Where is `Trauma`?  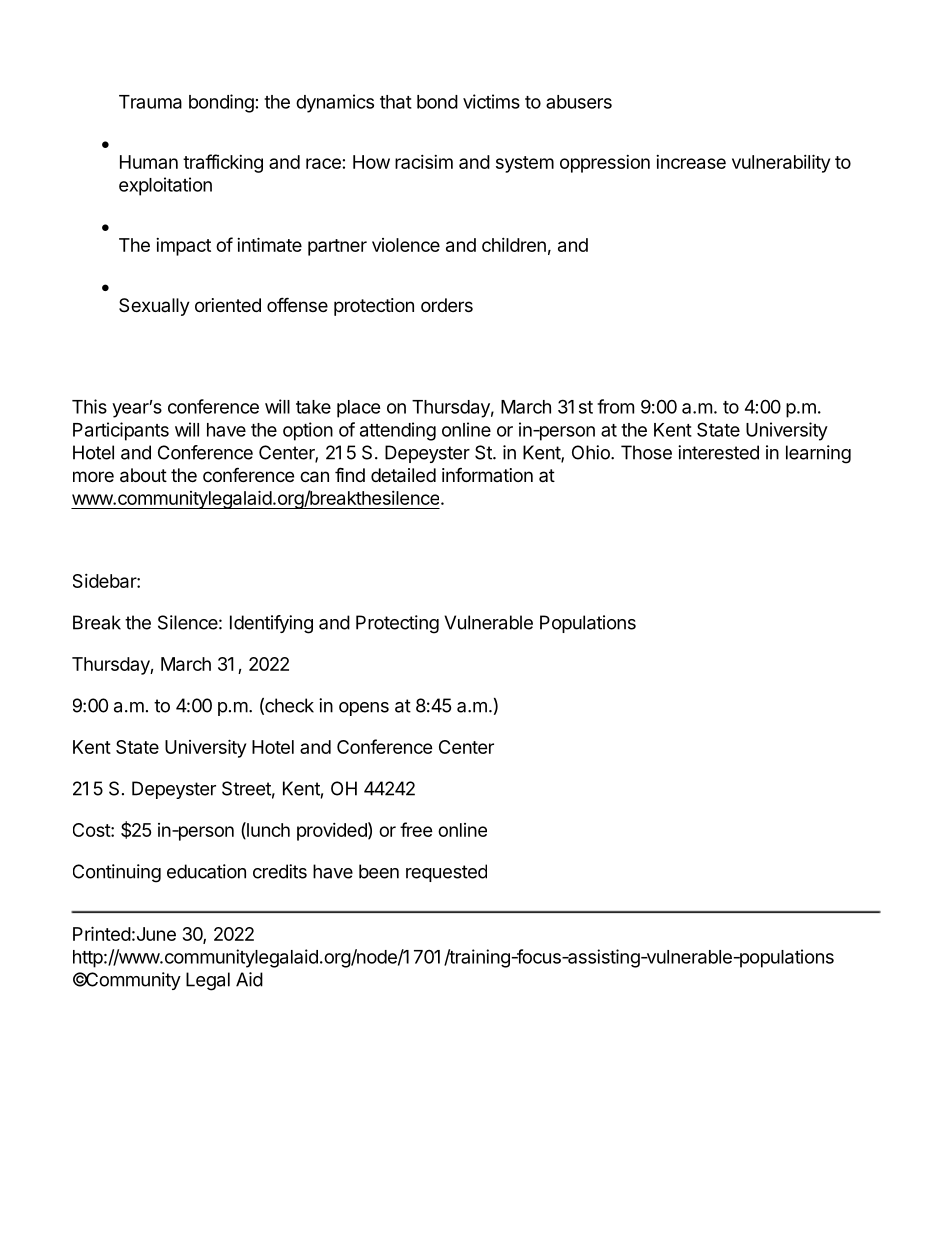
Trauma is located at coordinates (150, 102).
